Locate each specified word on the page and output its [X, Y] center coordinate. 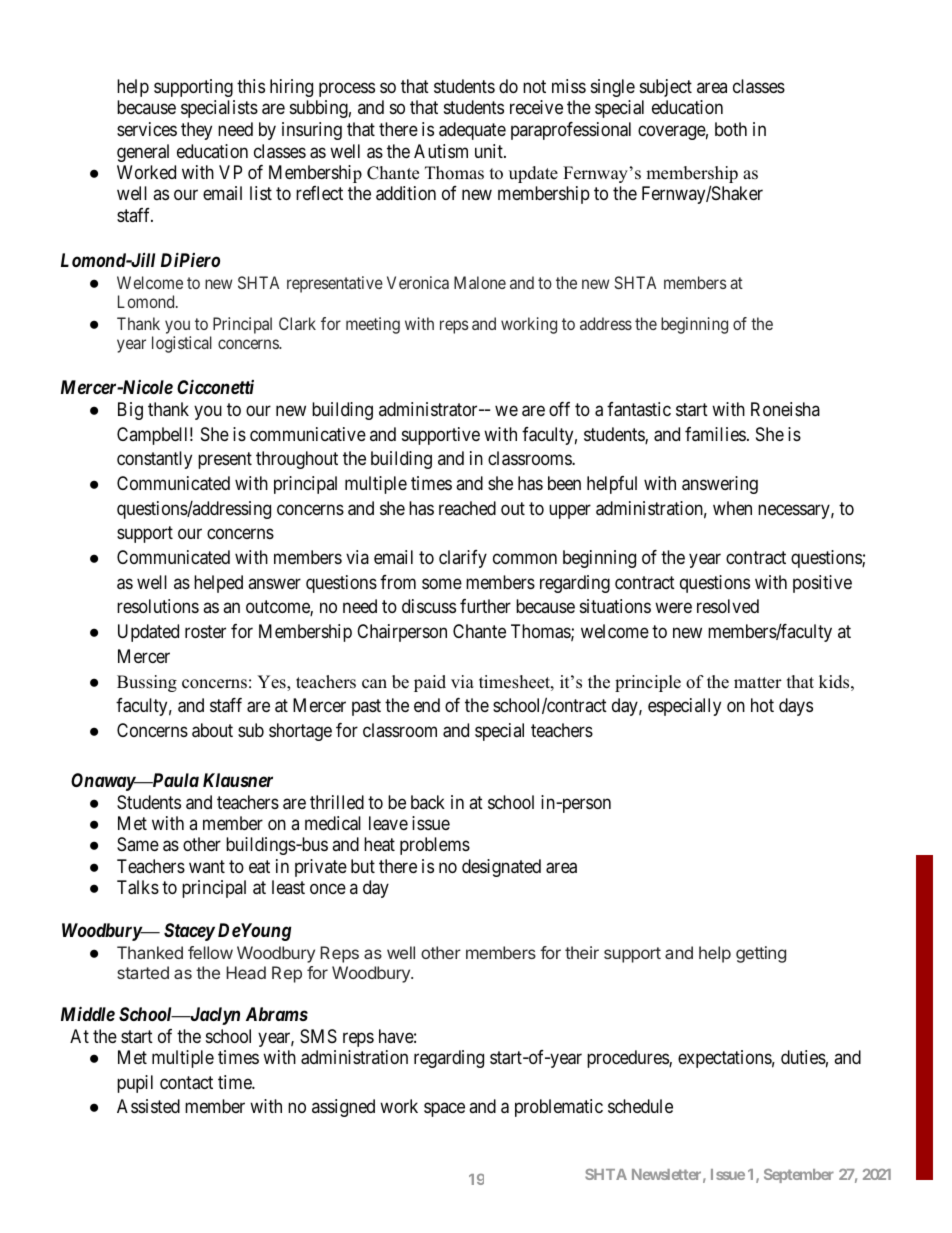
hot [762, 705]
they [196, 131]
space [444, 1110]
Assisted [148, 1106]
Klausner [238, 780]
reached [467, 508]
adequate [472, 131]
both [731, 129]
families [715, 434]
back [428, 802]
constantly [154, 460]
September [799, 1176]
